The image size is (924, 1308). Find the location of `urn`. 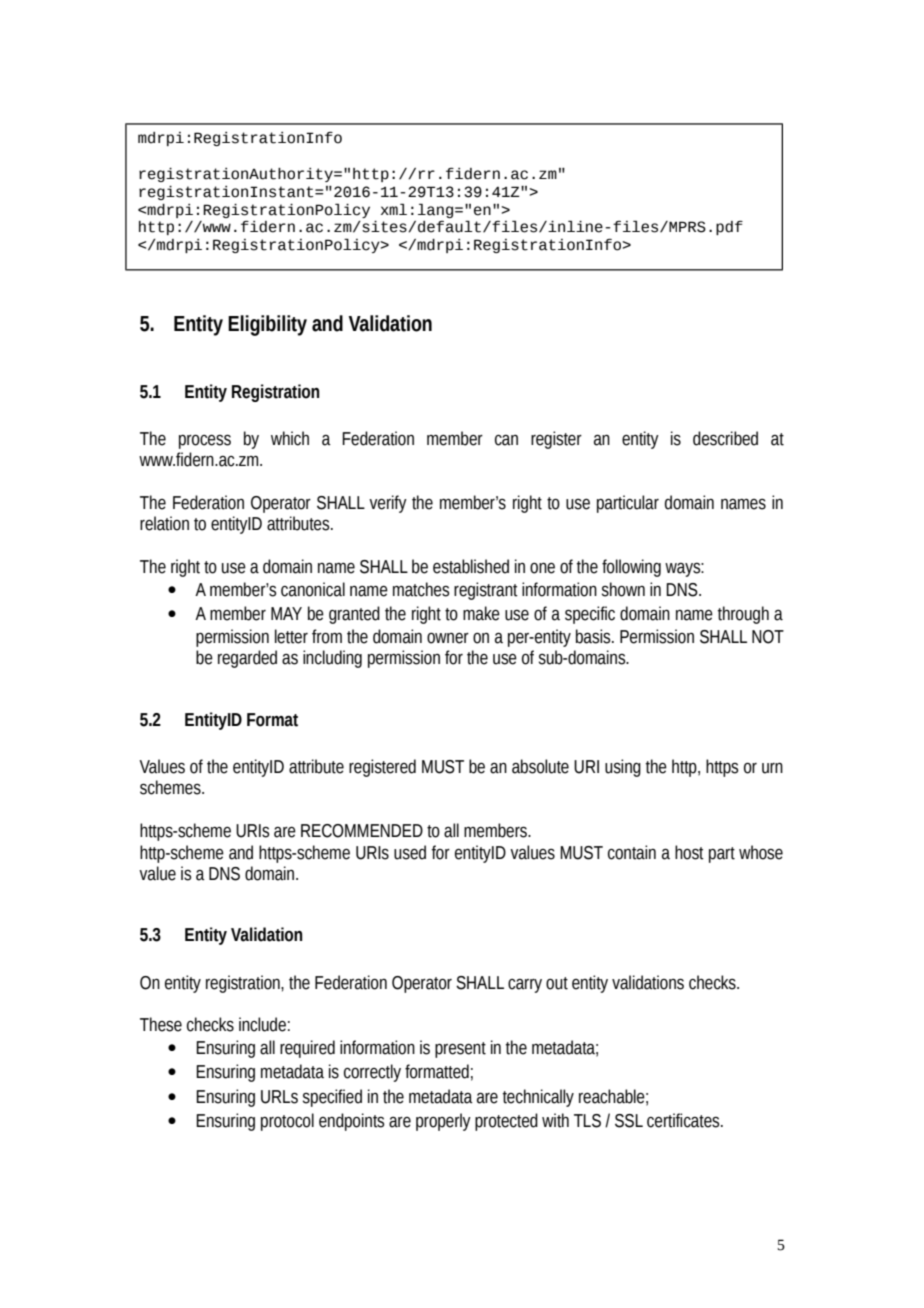

urn is located at coordinates (772, 768).
